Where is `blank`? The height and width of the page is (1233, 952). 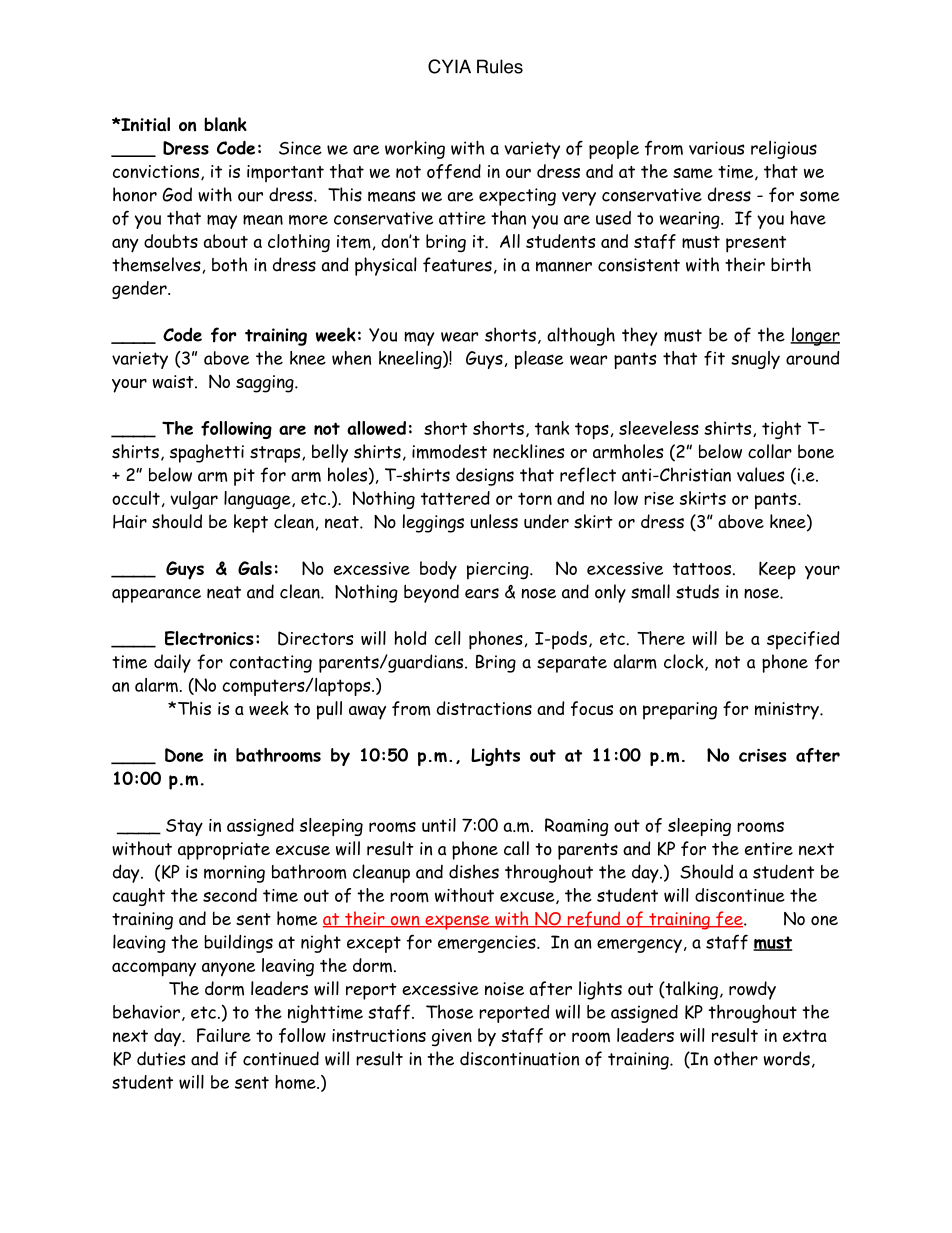
blank is located at coordinates (225, 124).
